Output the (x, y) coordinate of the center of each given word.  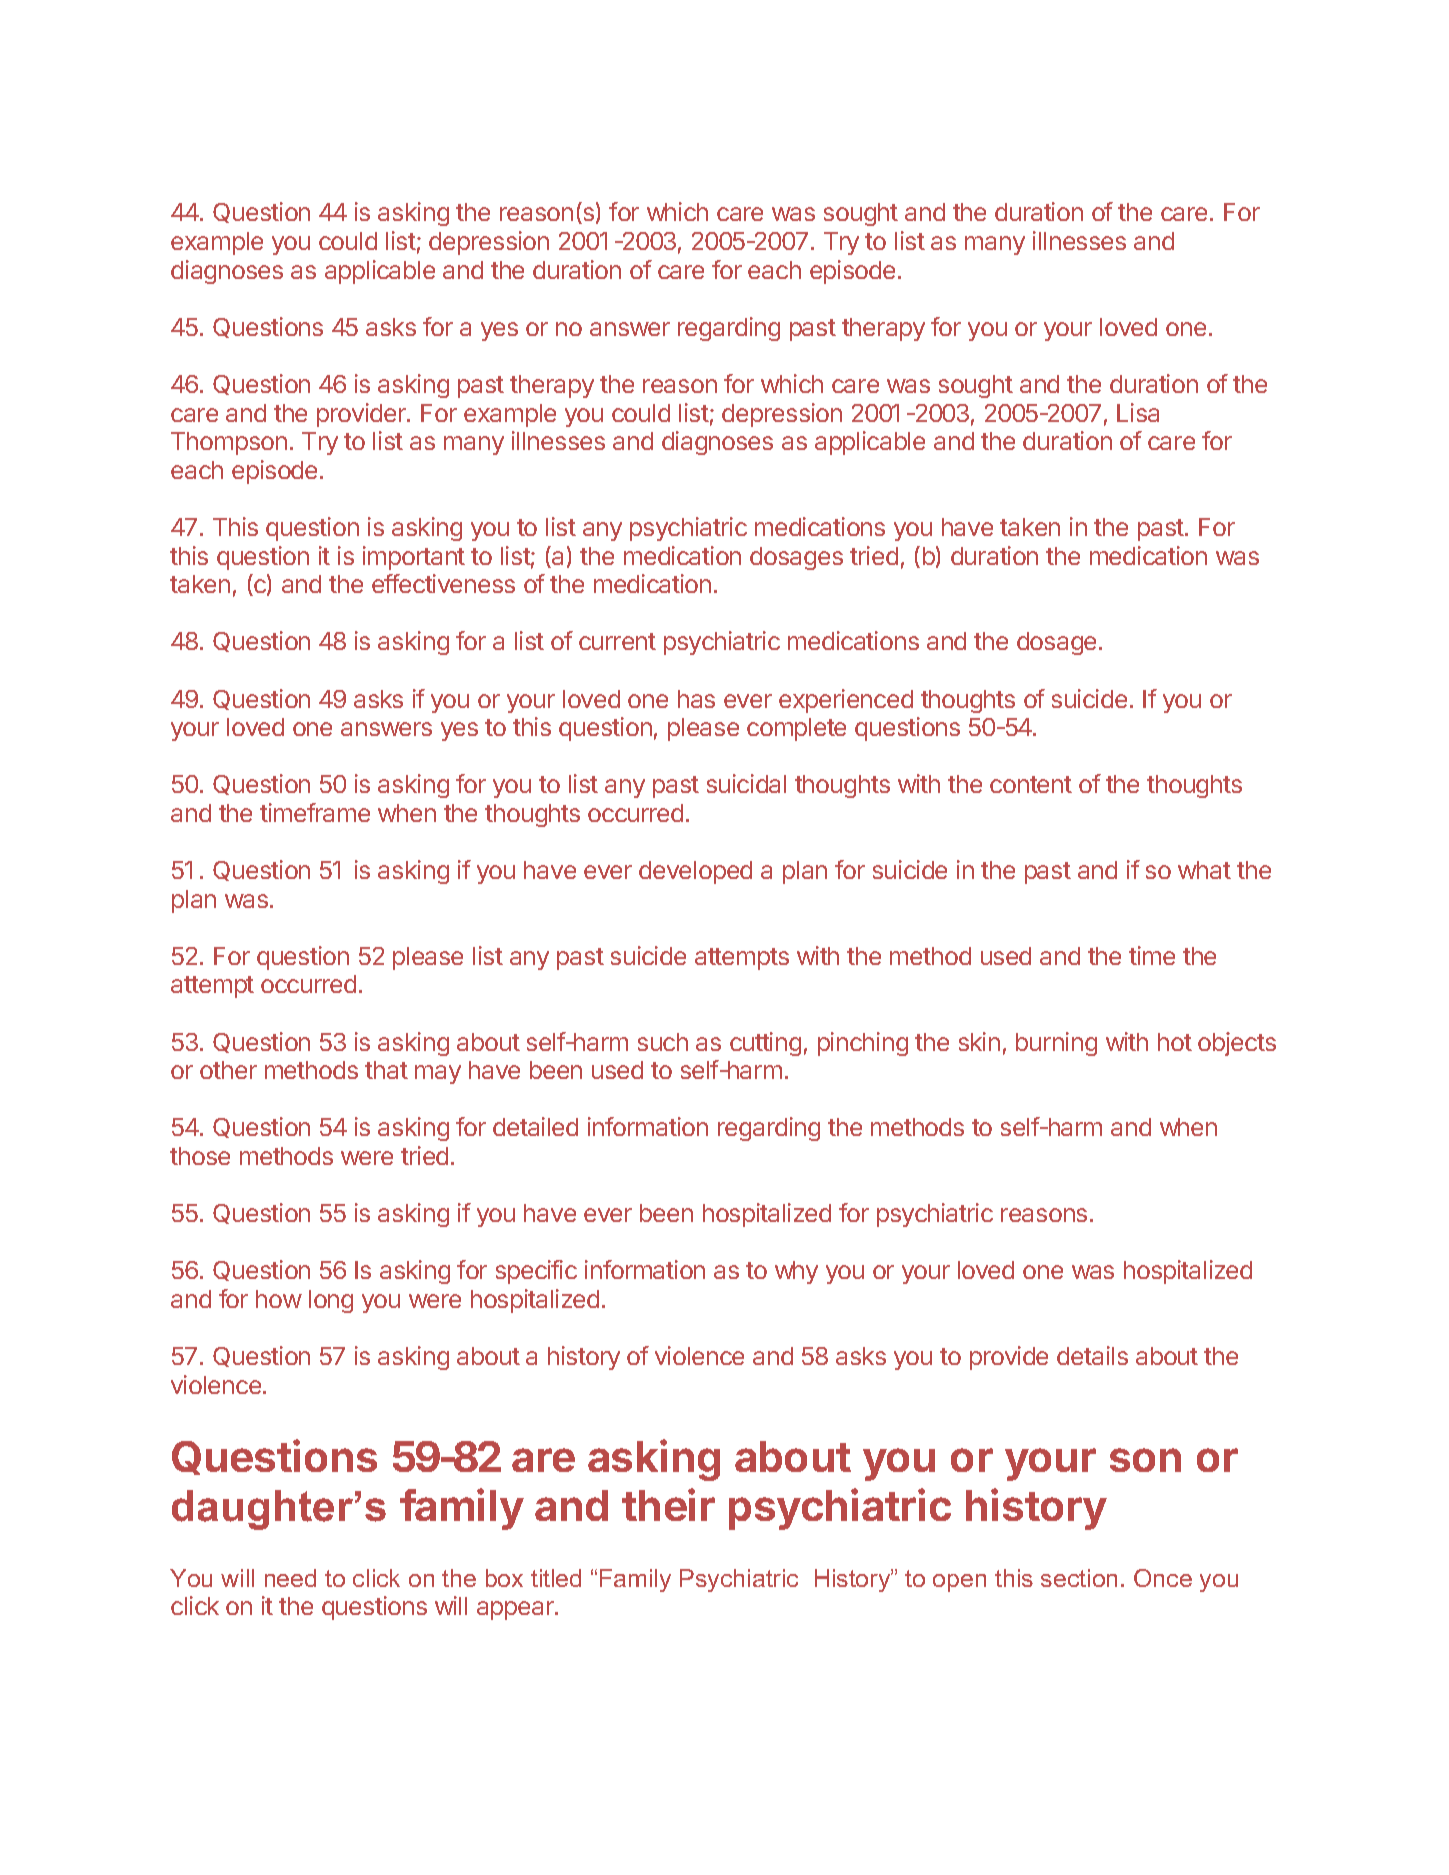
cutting (765, 1044)
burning (1056, 1044)
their (668, 1504)
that (386, 1070)
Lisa (1138, 412)
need (290, 1578)
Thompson (229, 443)
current (617, 641)
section (1079, 1578)
